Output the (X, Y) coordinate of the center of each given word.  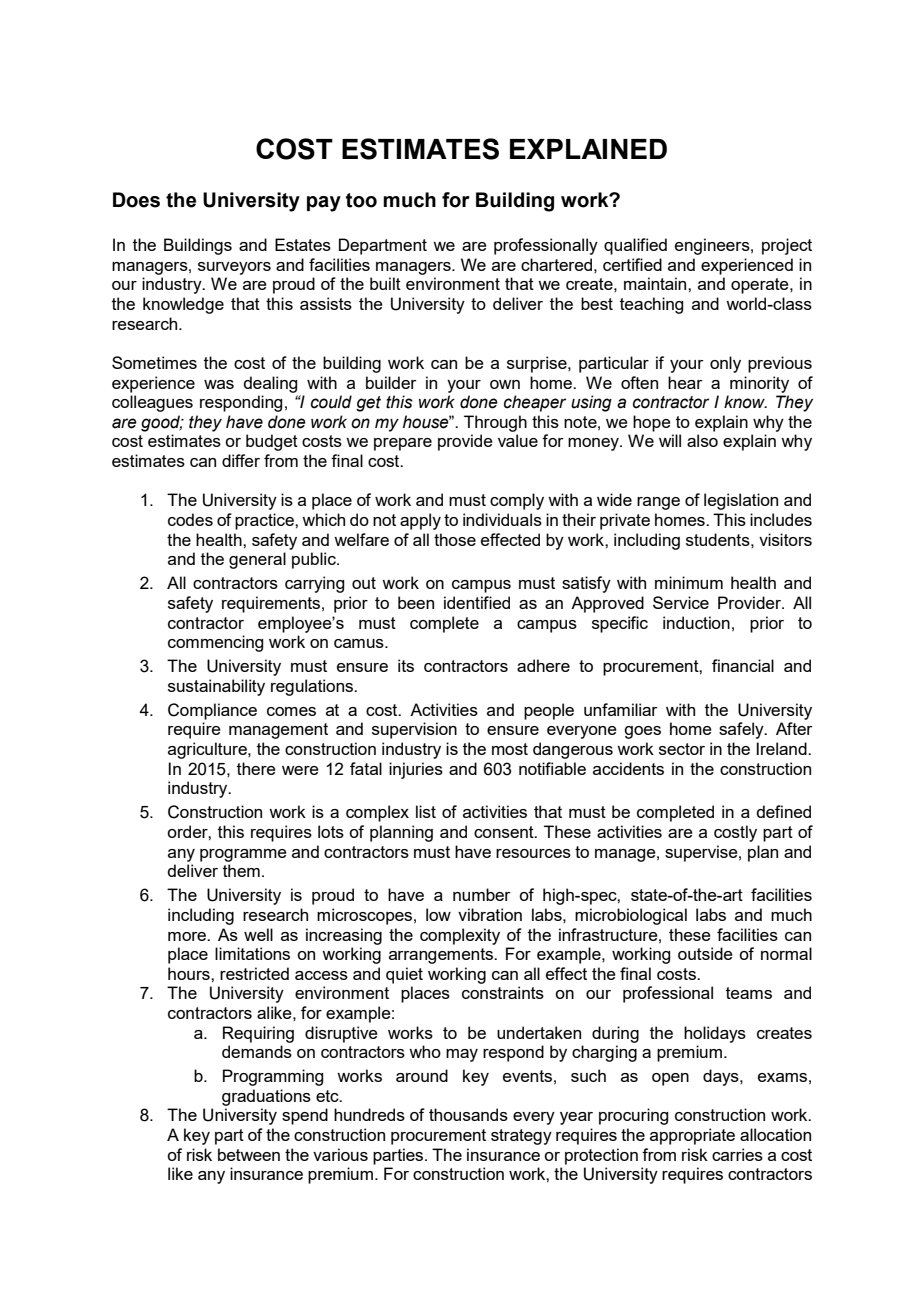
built (385, 283)
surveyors (234, 268)
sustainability (216, 687)
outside (705, 953)
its (406, 665)
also (702, 440)
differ (241, 460)
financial (743, 665)
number (482, 894)
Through (495, 423)
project (787, 246)
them (241, 870)
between (249, 1154)
